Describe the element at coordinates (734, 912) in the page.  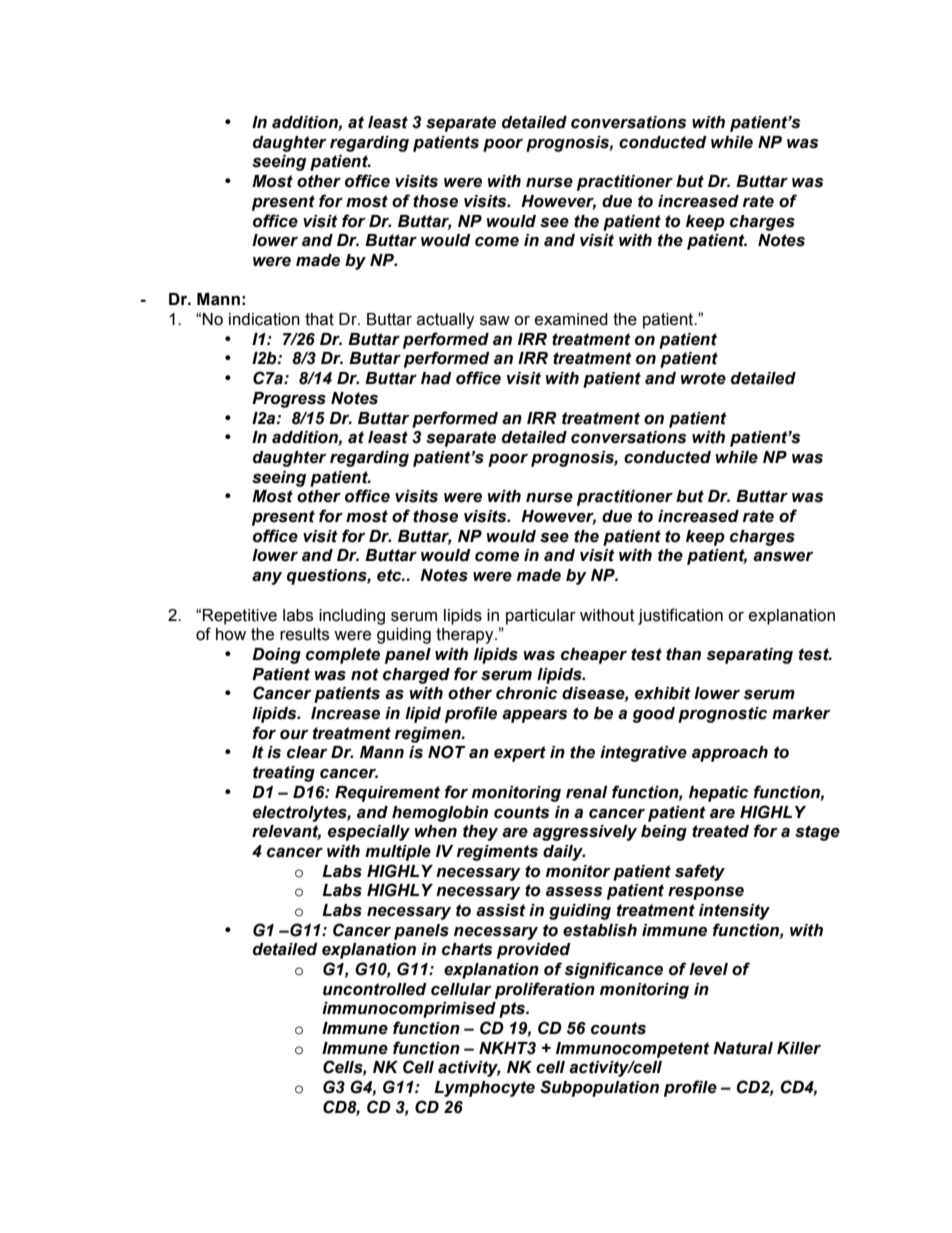
I see `intensity` at that location.
